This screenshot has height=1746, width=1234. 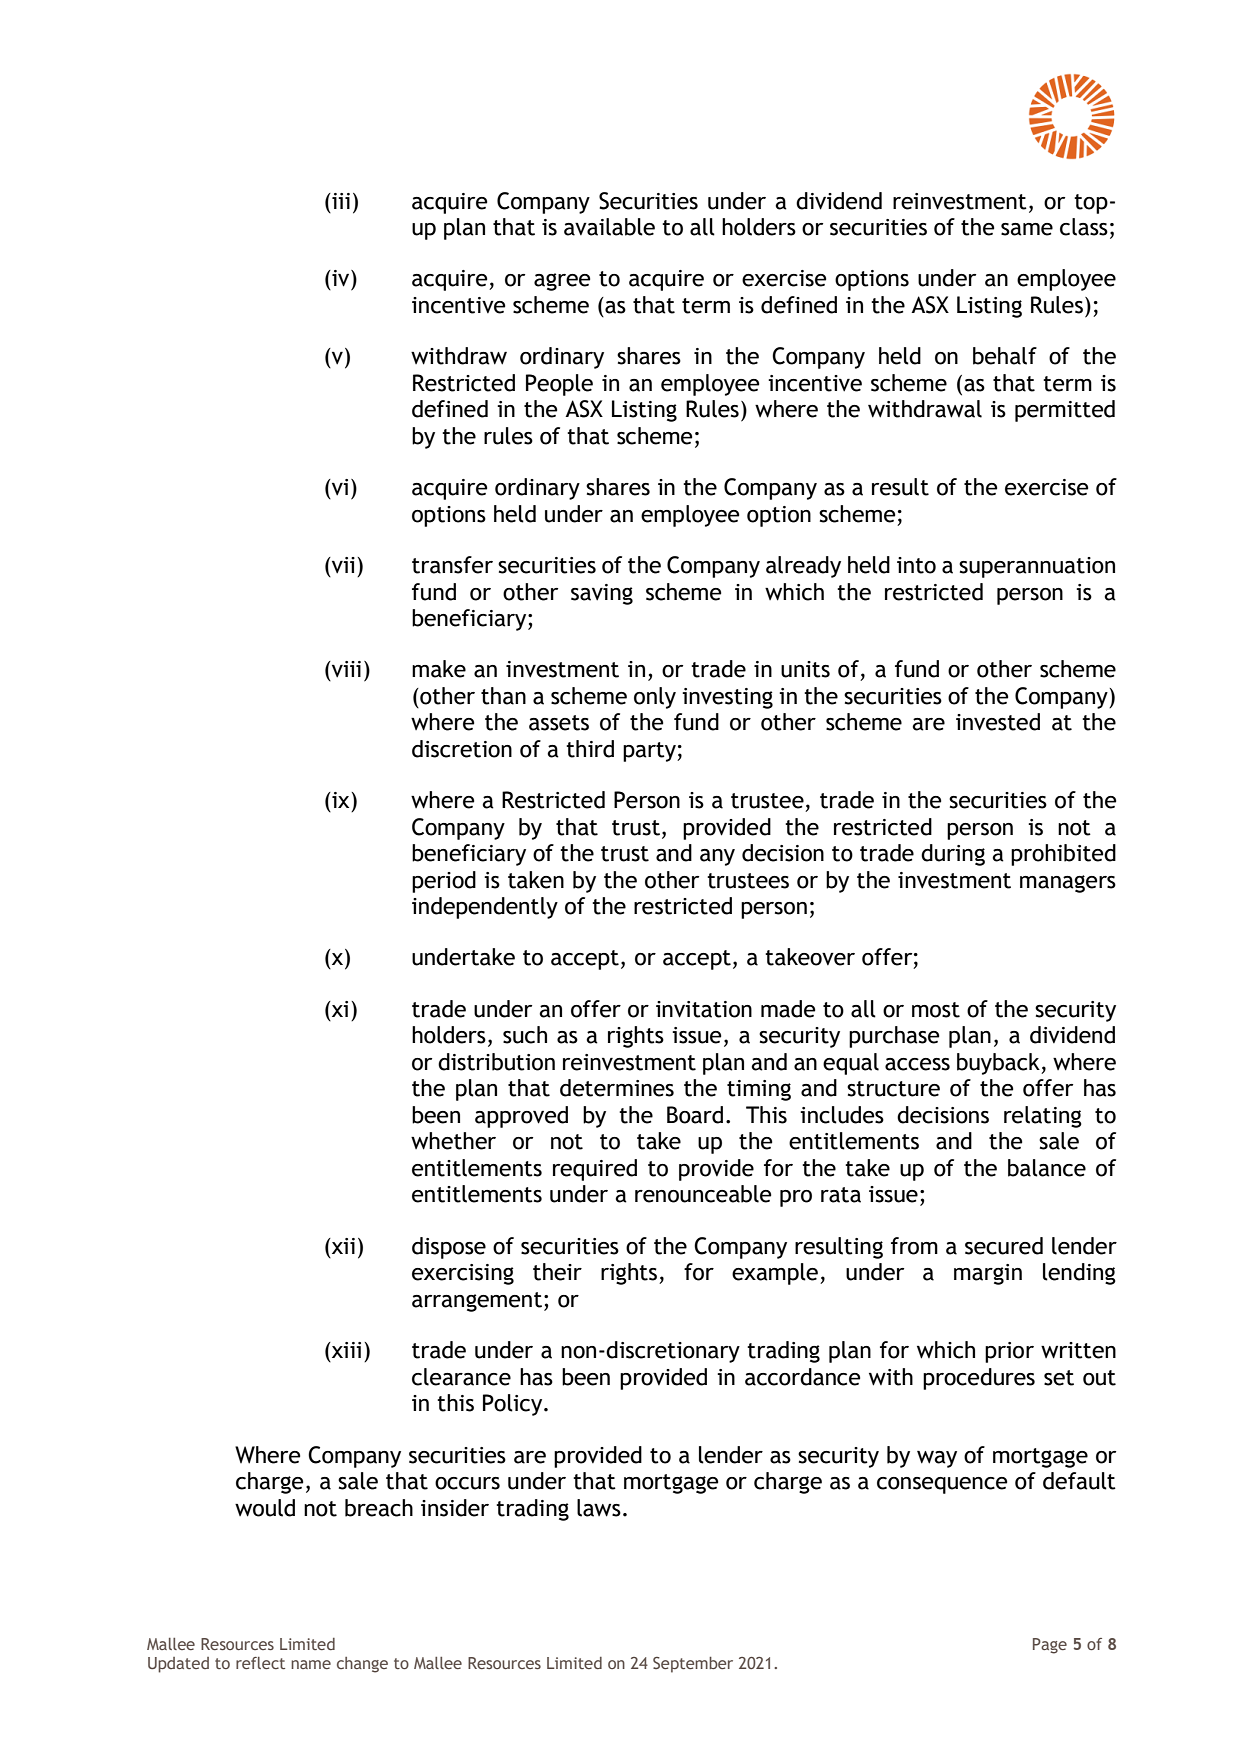 I want to click on party, so click(x=650, y=752).
